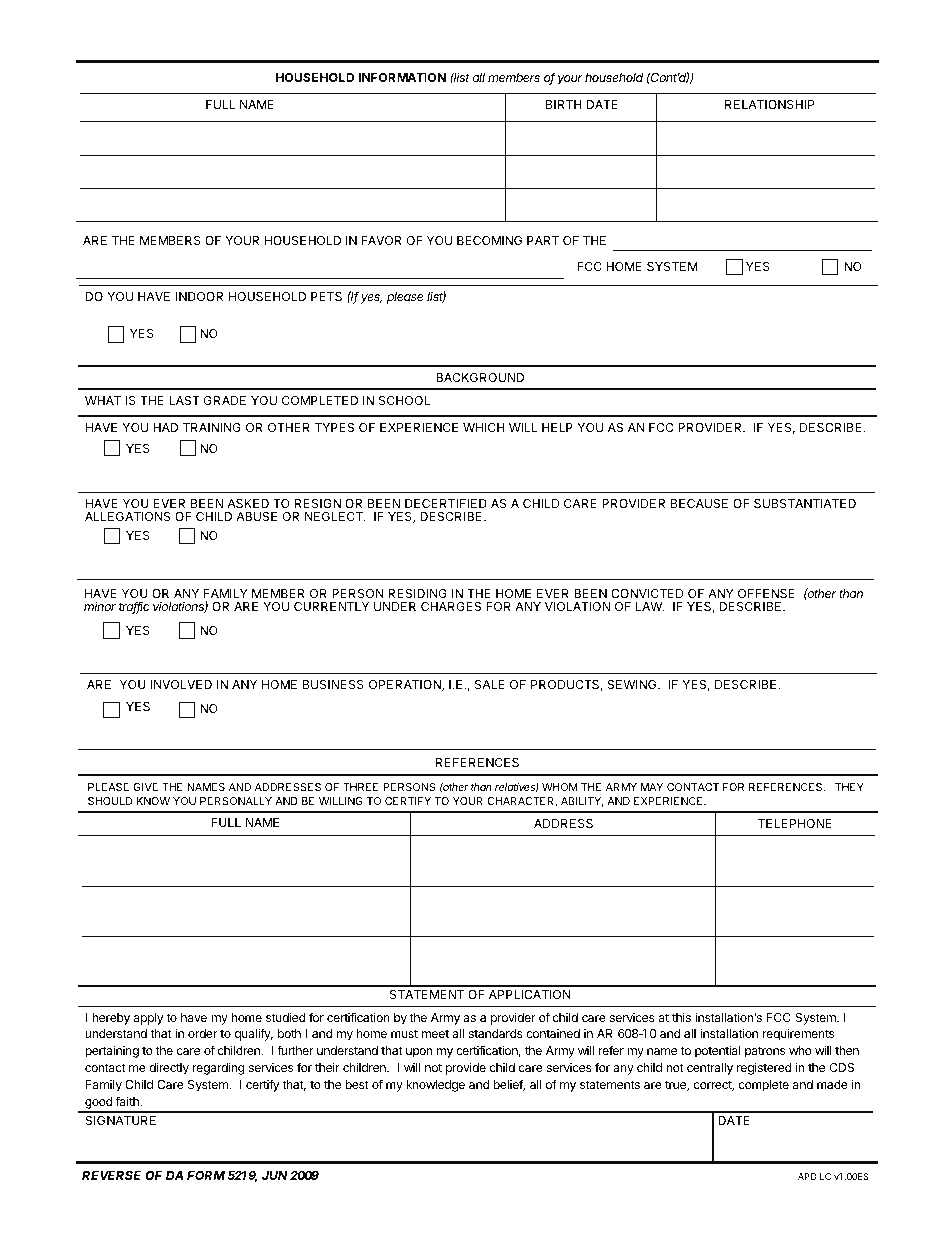  I want to click on OFFENSE, so click(766, 593).
